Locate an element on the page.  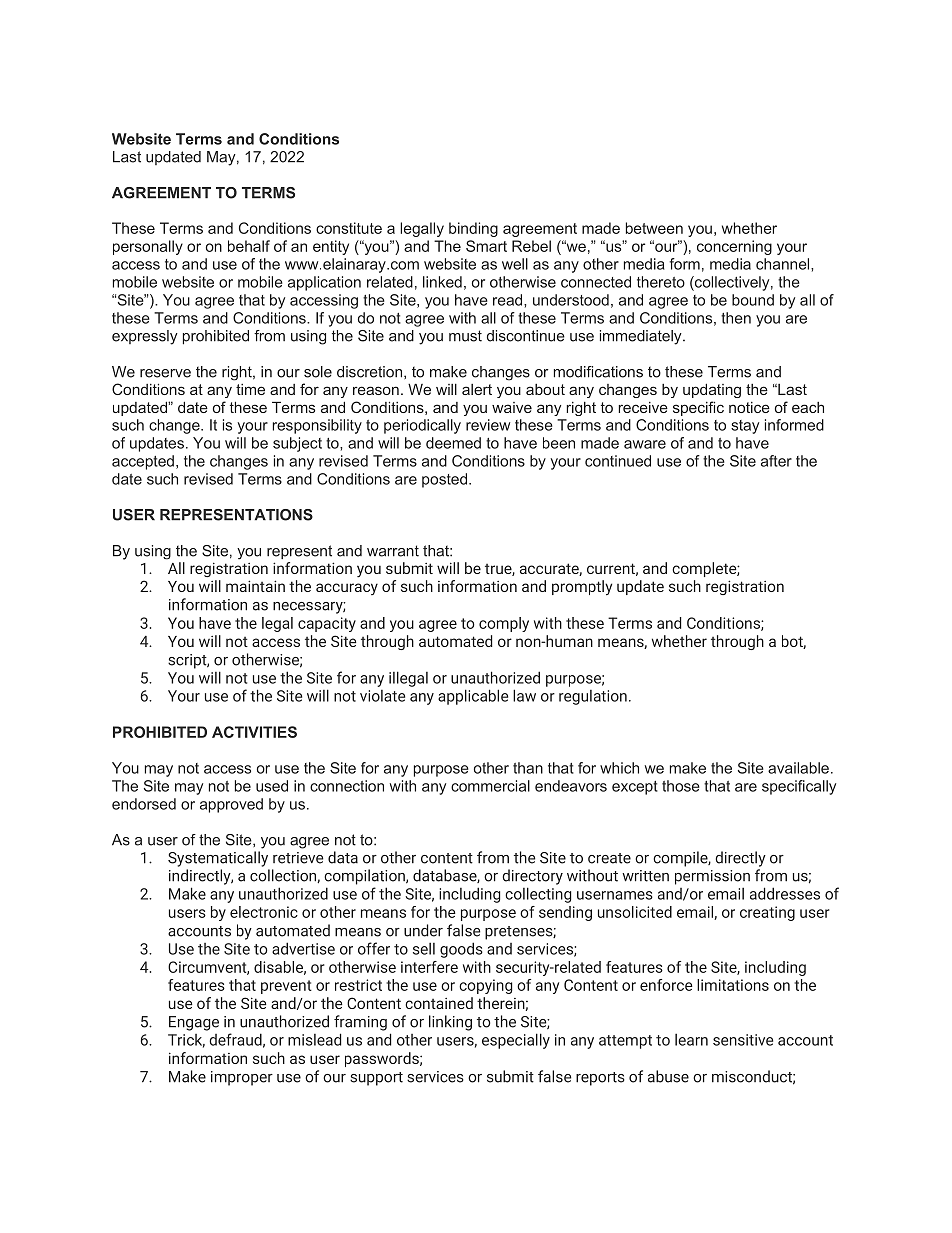
concerning is located at coordinates (734, 247).
